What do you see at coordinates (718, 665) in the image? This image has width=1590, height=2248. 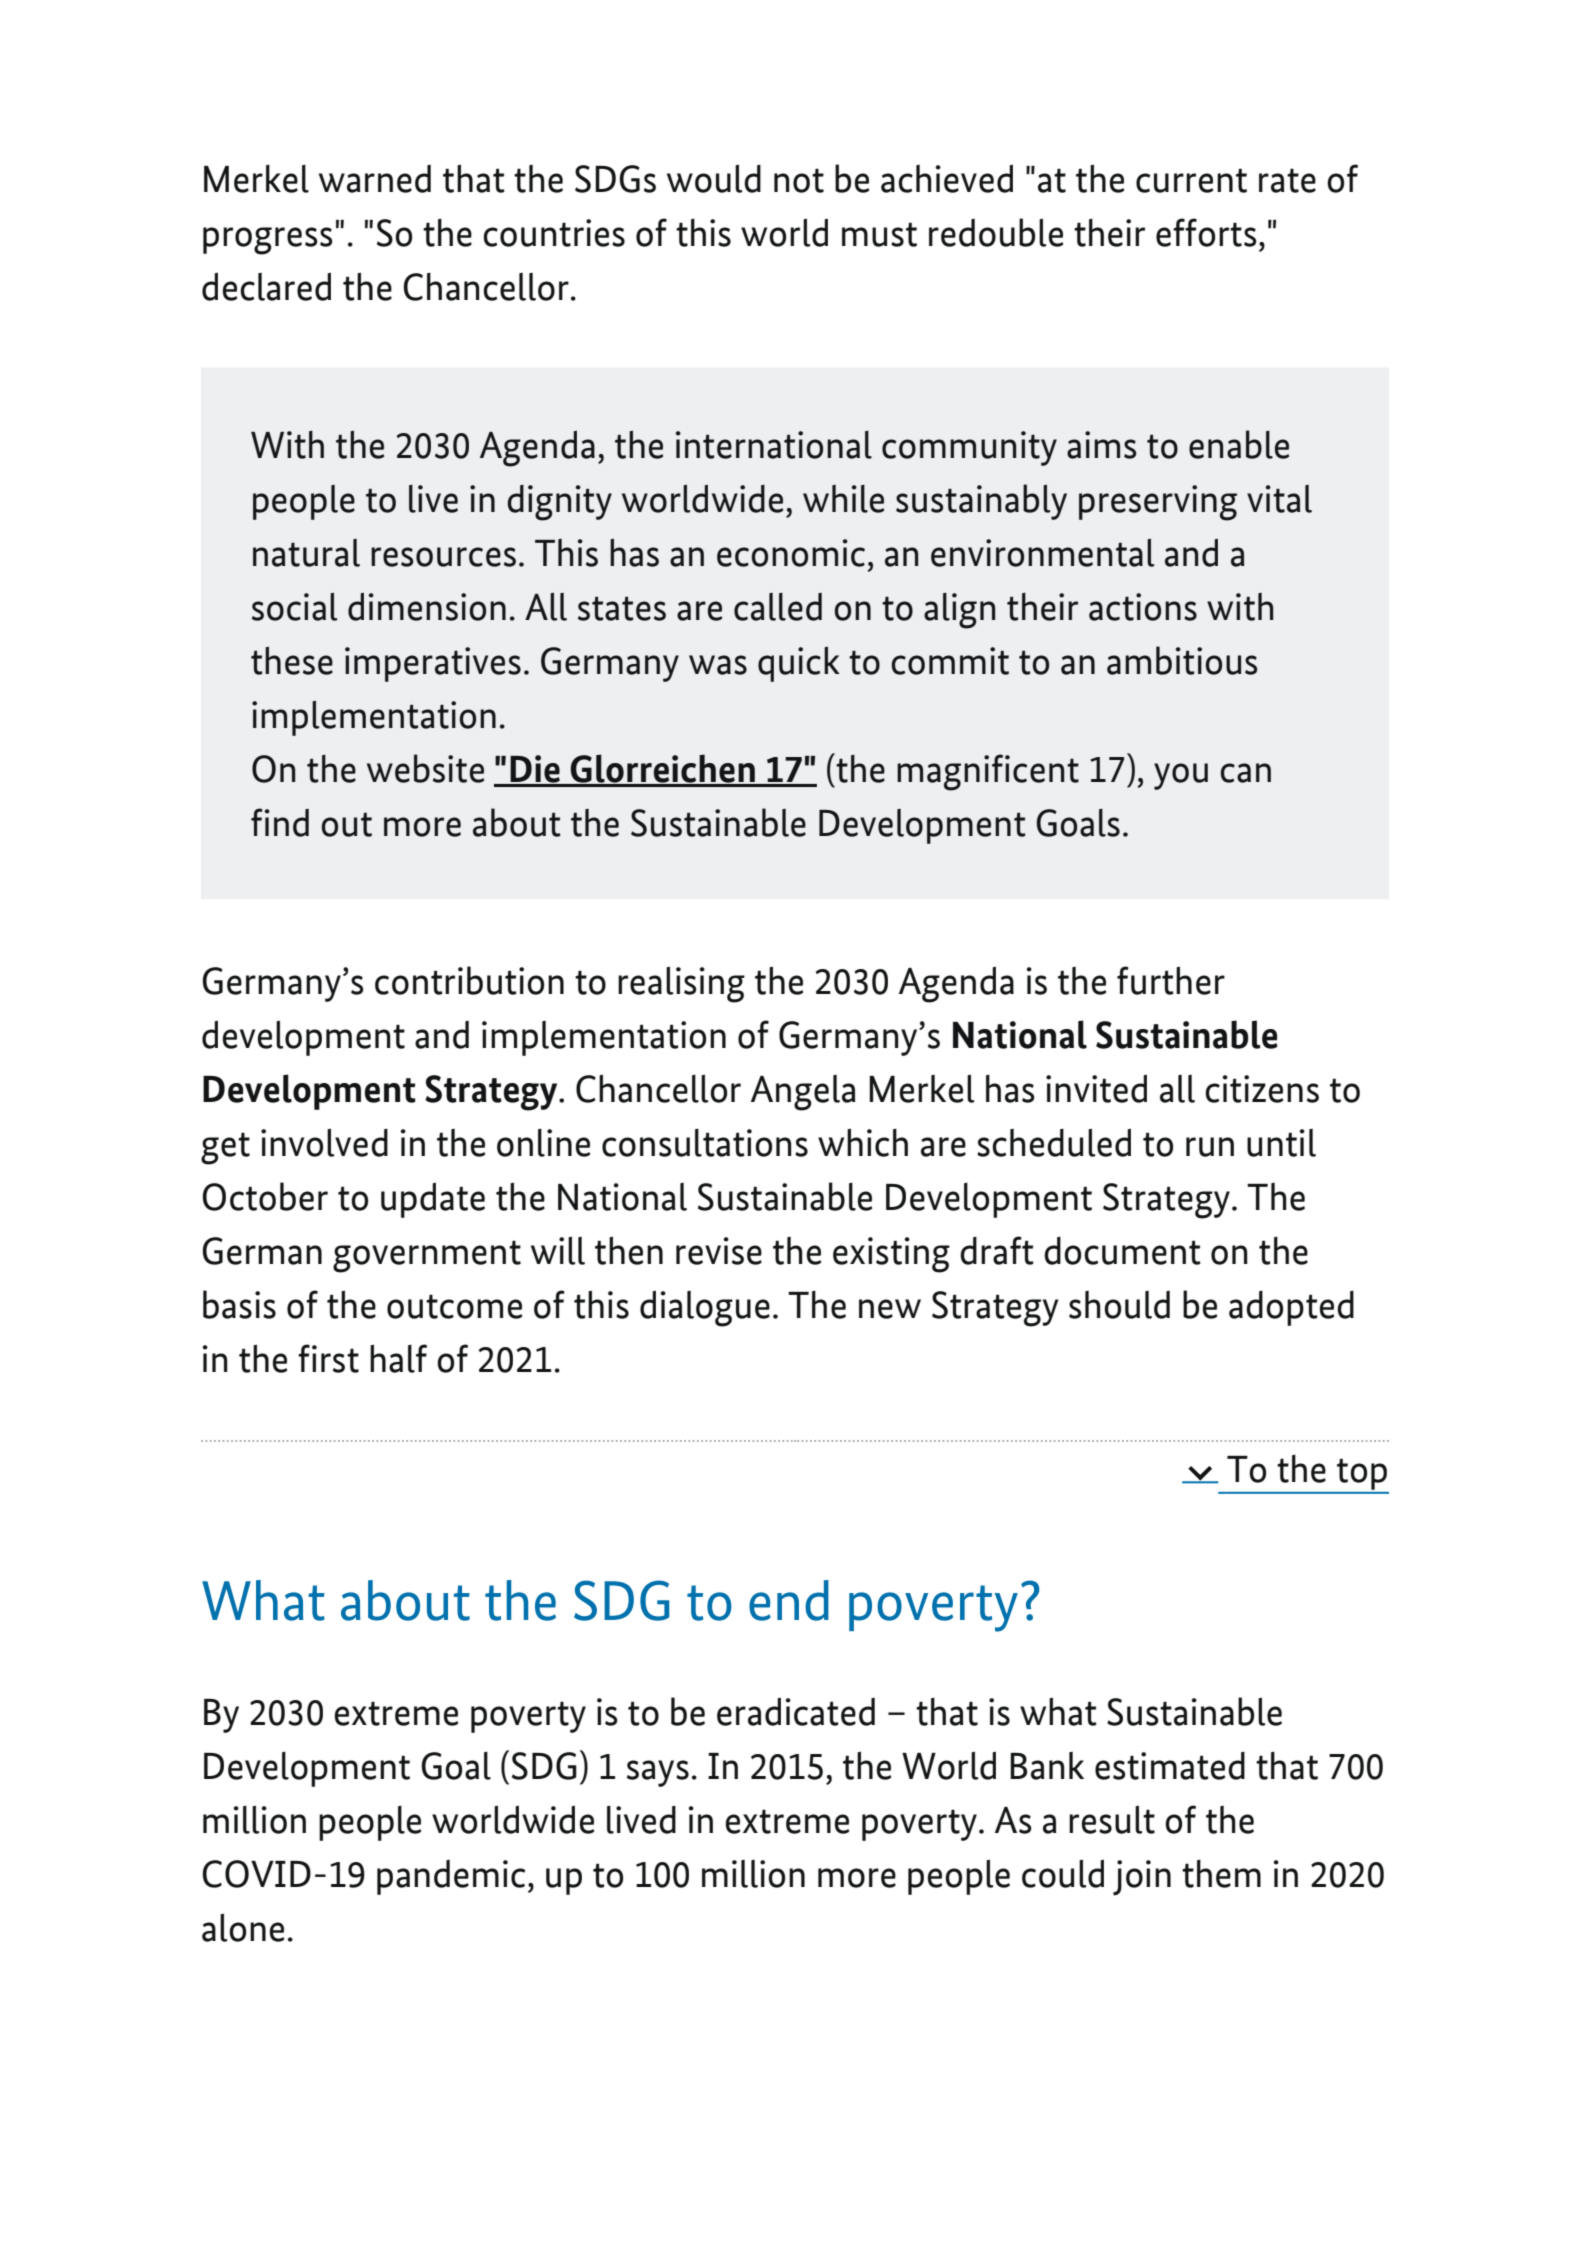 I see `was` at bounding box center [718, 665].
